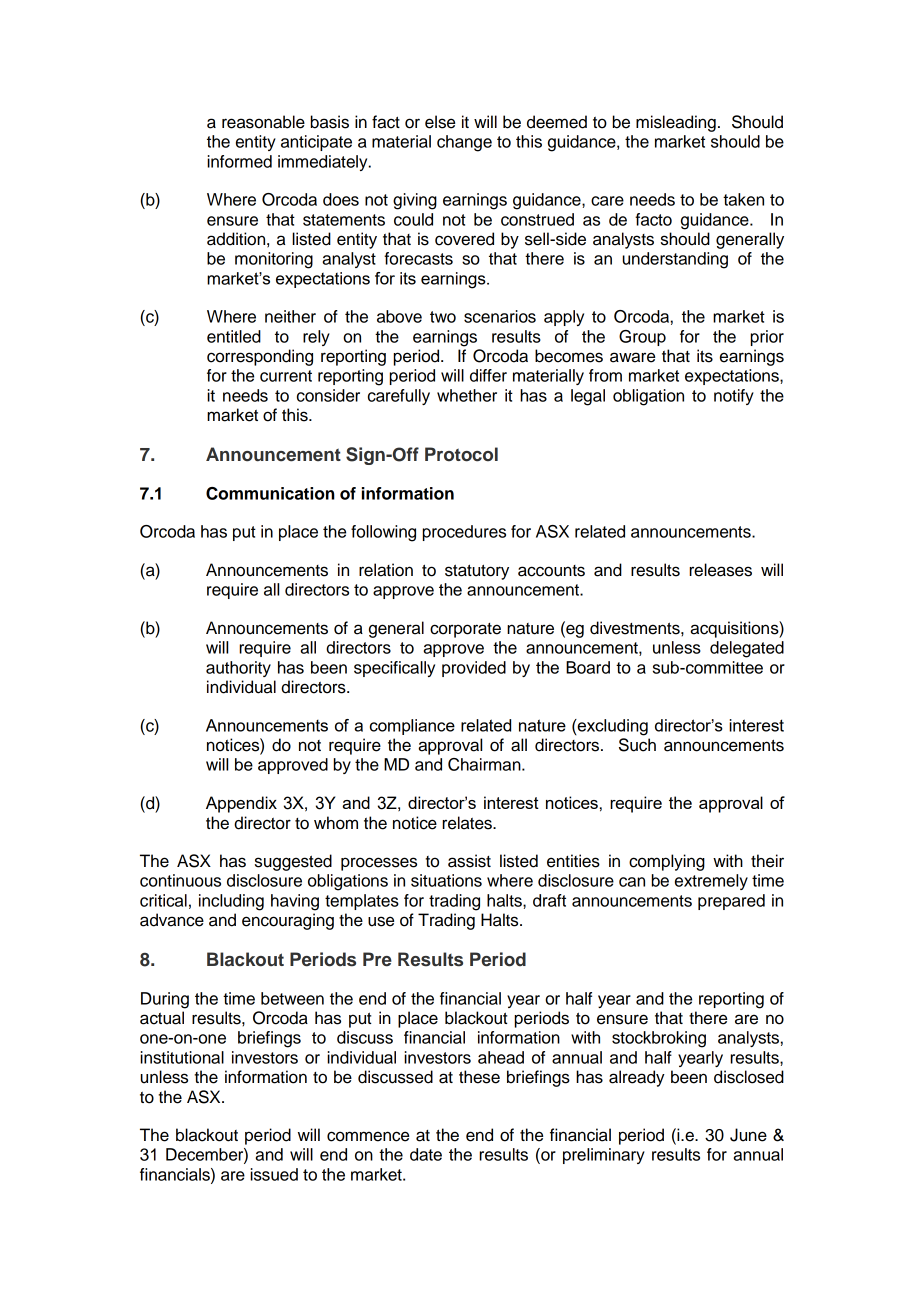  What do you see at coordinates (241, 804) in the image?
I see `Appendix` at bounding box center [241, 804].
